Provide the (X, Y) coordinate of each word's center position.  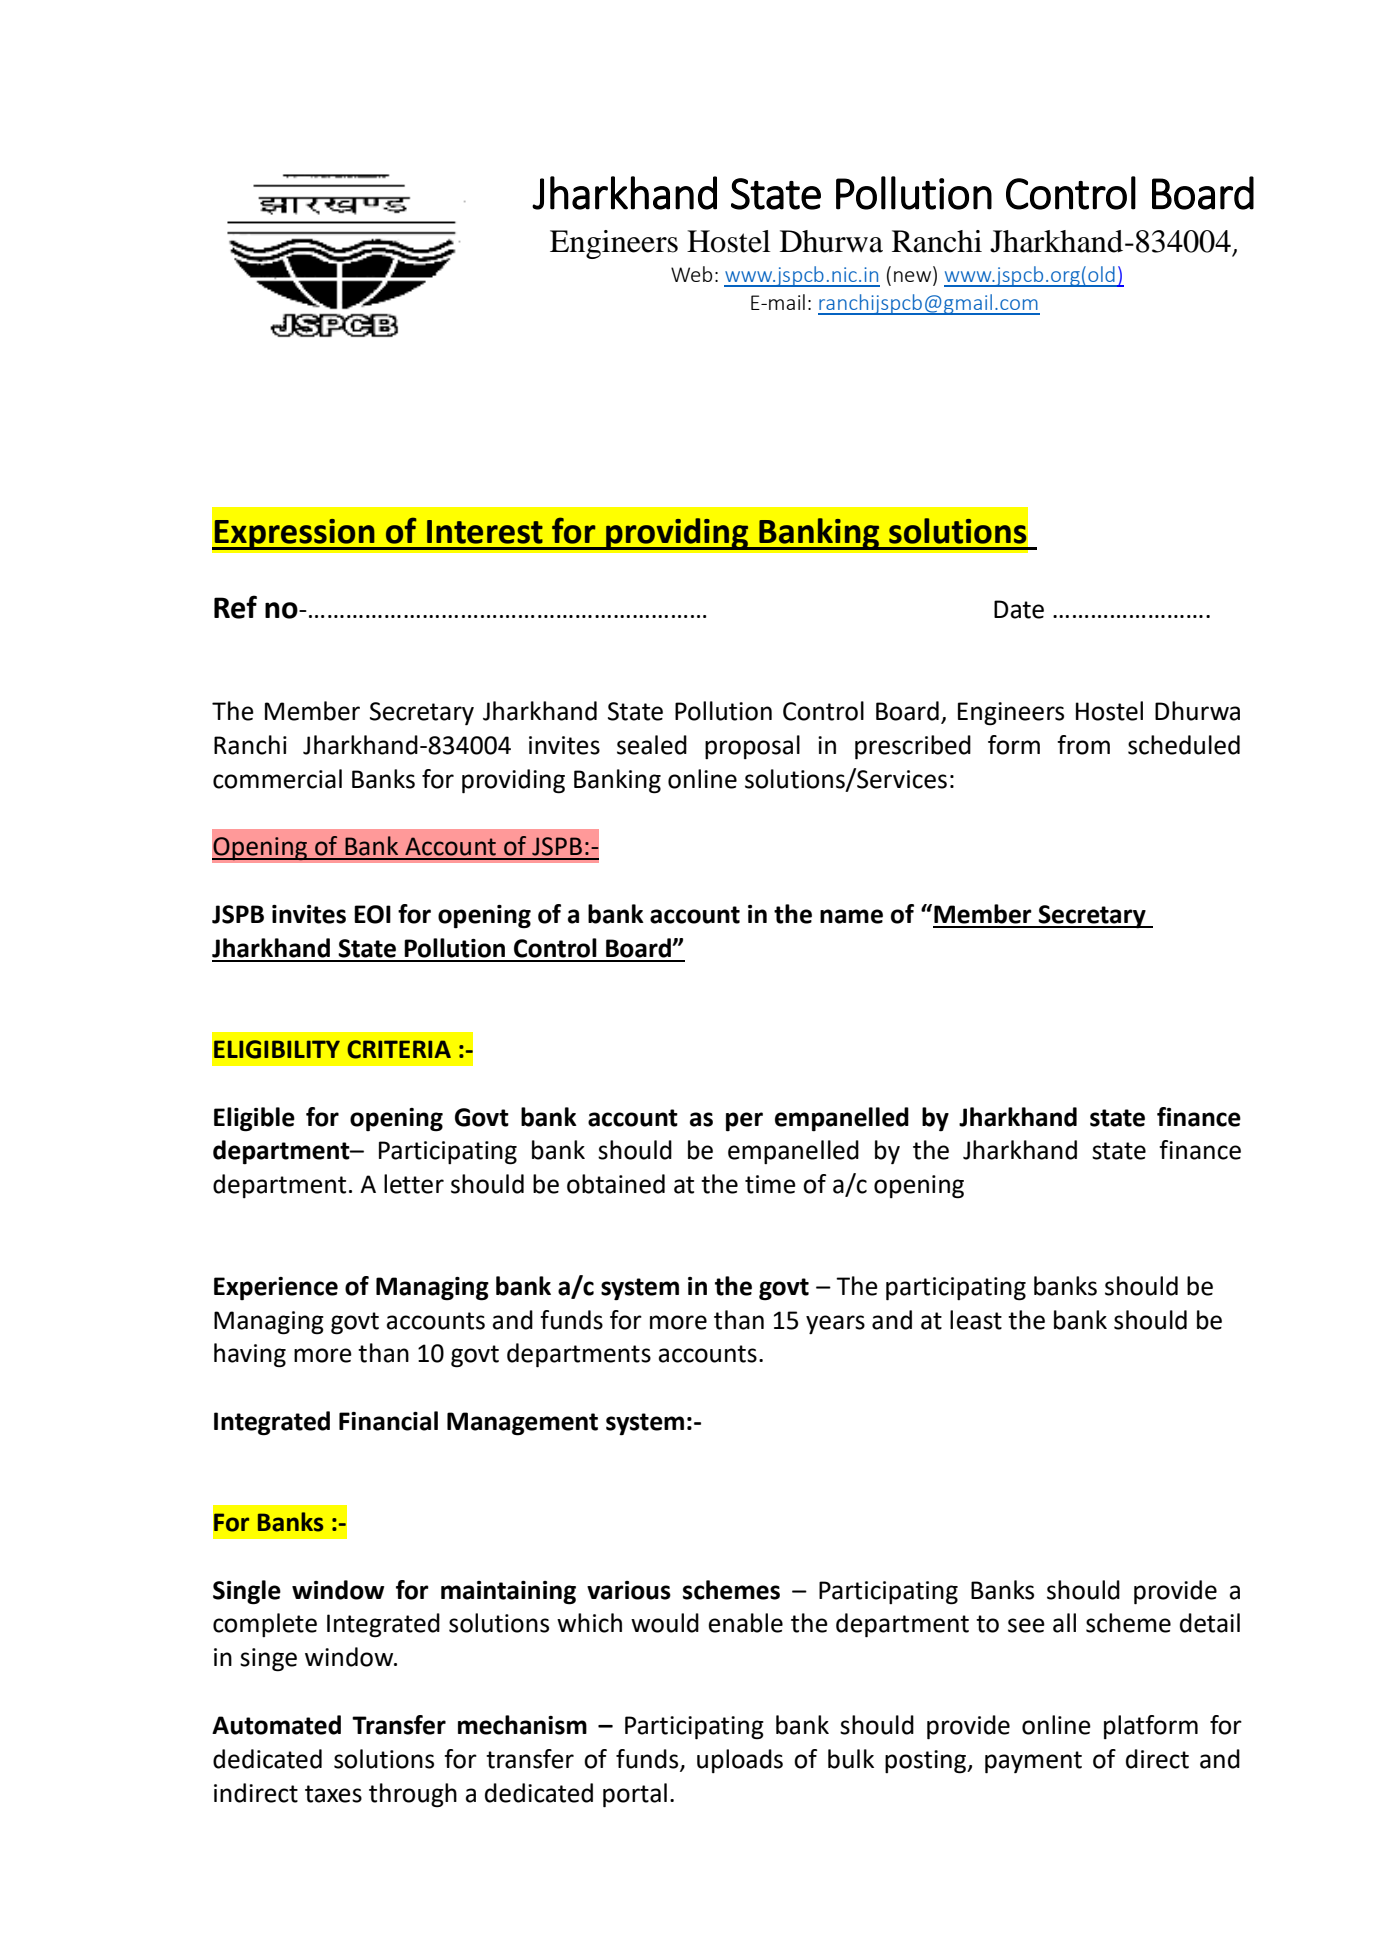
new (912, 276)
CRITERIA (399, 1049)
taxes (333, 1794)
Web (691, 274)
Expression (295, 534)
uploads (740, 1761)
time (770, 1184)
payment (1033, 1762)
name (851, 916)
